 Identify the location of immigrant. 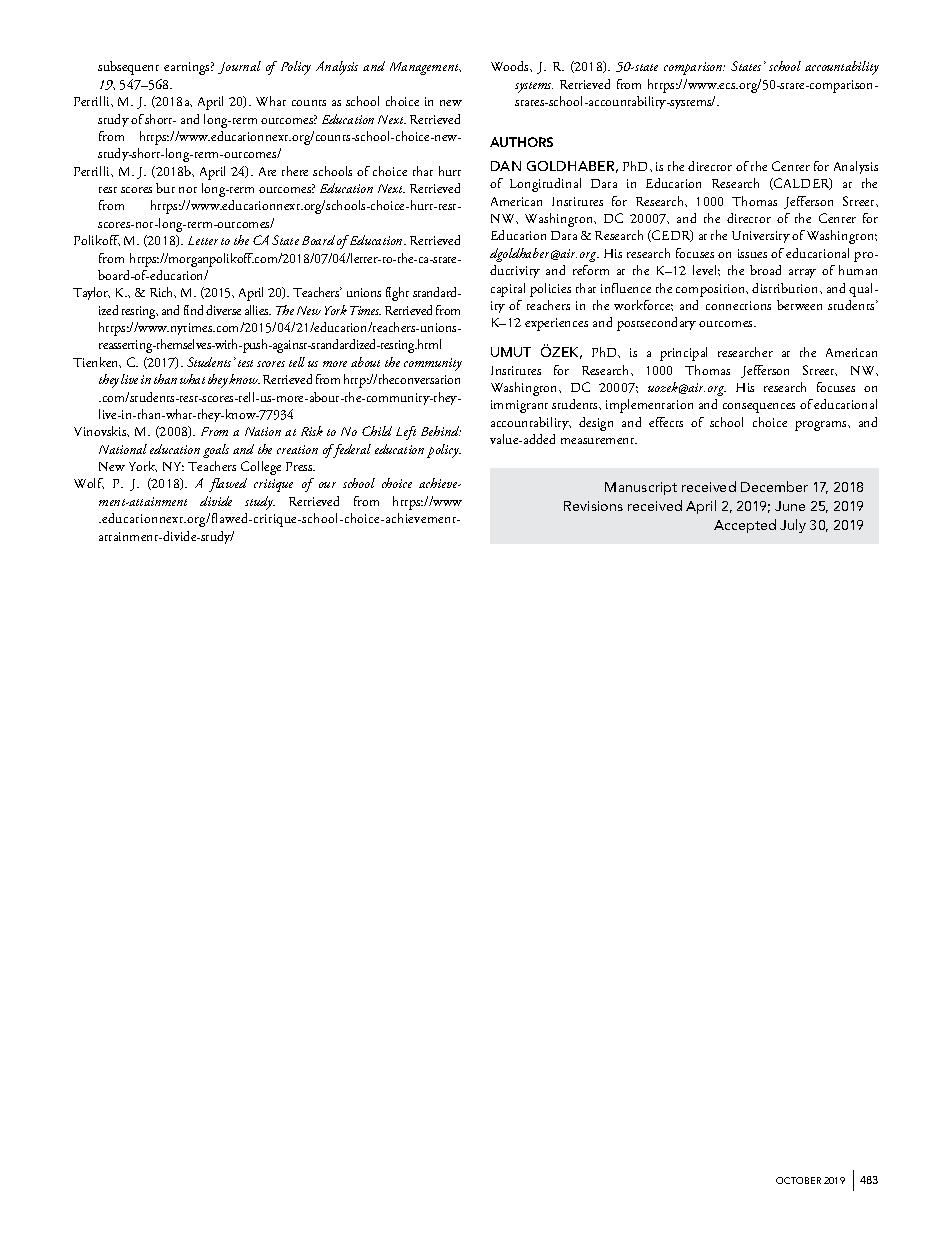
(519, 406).
